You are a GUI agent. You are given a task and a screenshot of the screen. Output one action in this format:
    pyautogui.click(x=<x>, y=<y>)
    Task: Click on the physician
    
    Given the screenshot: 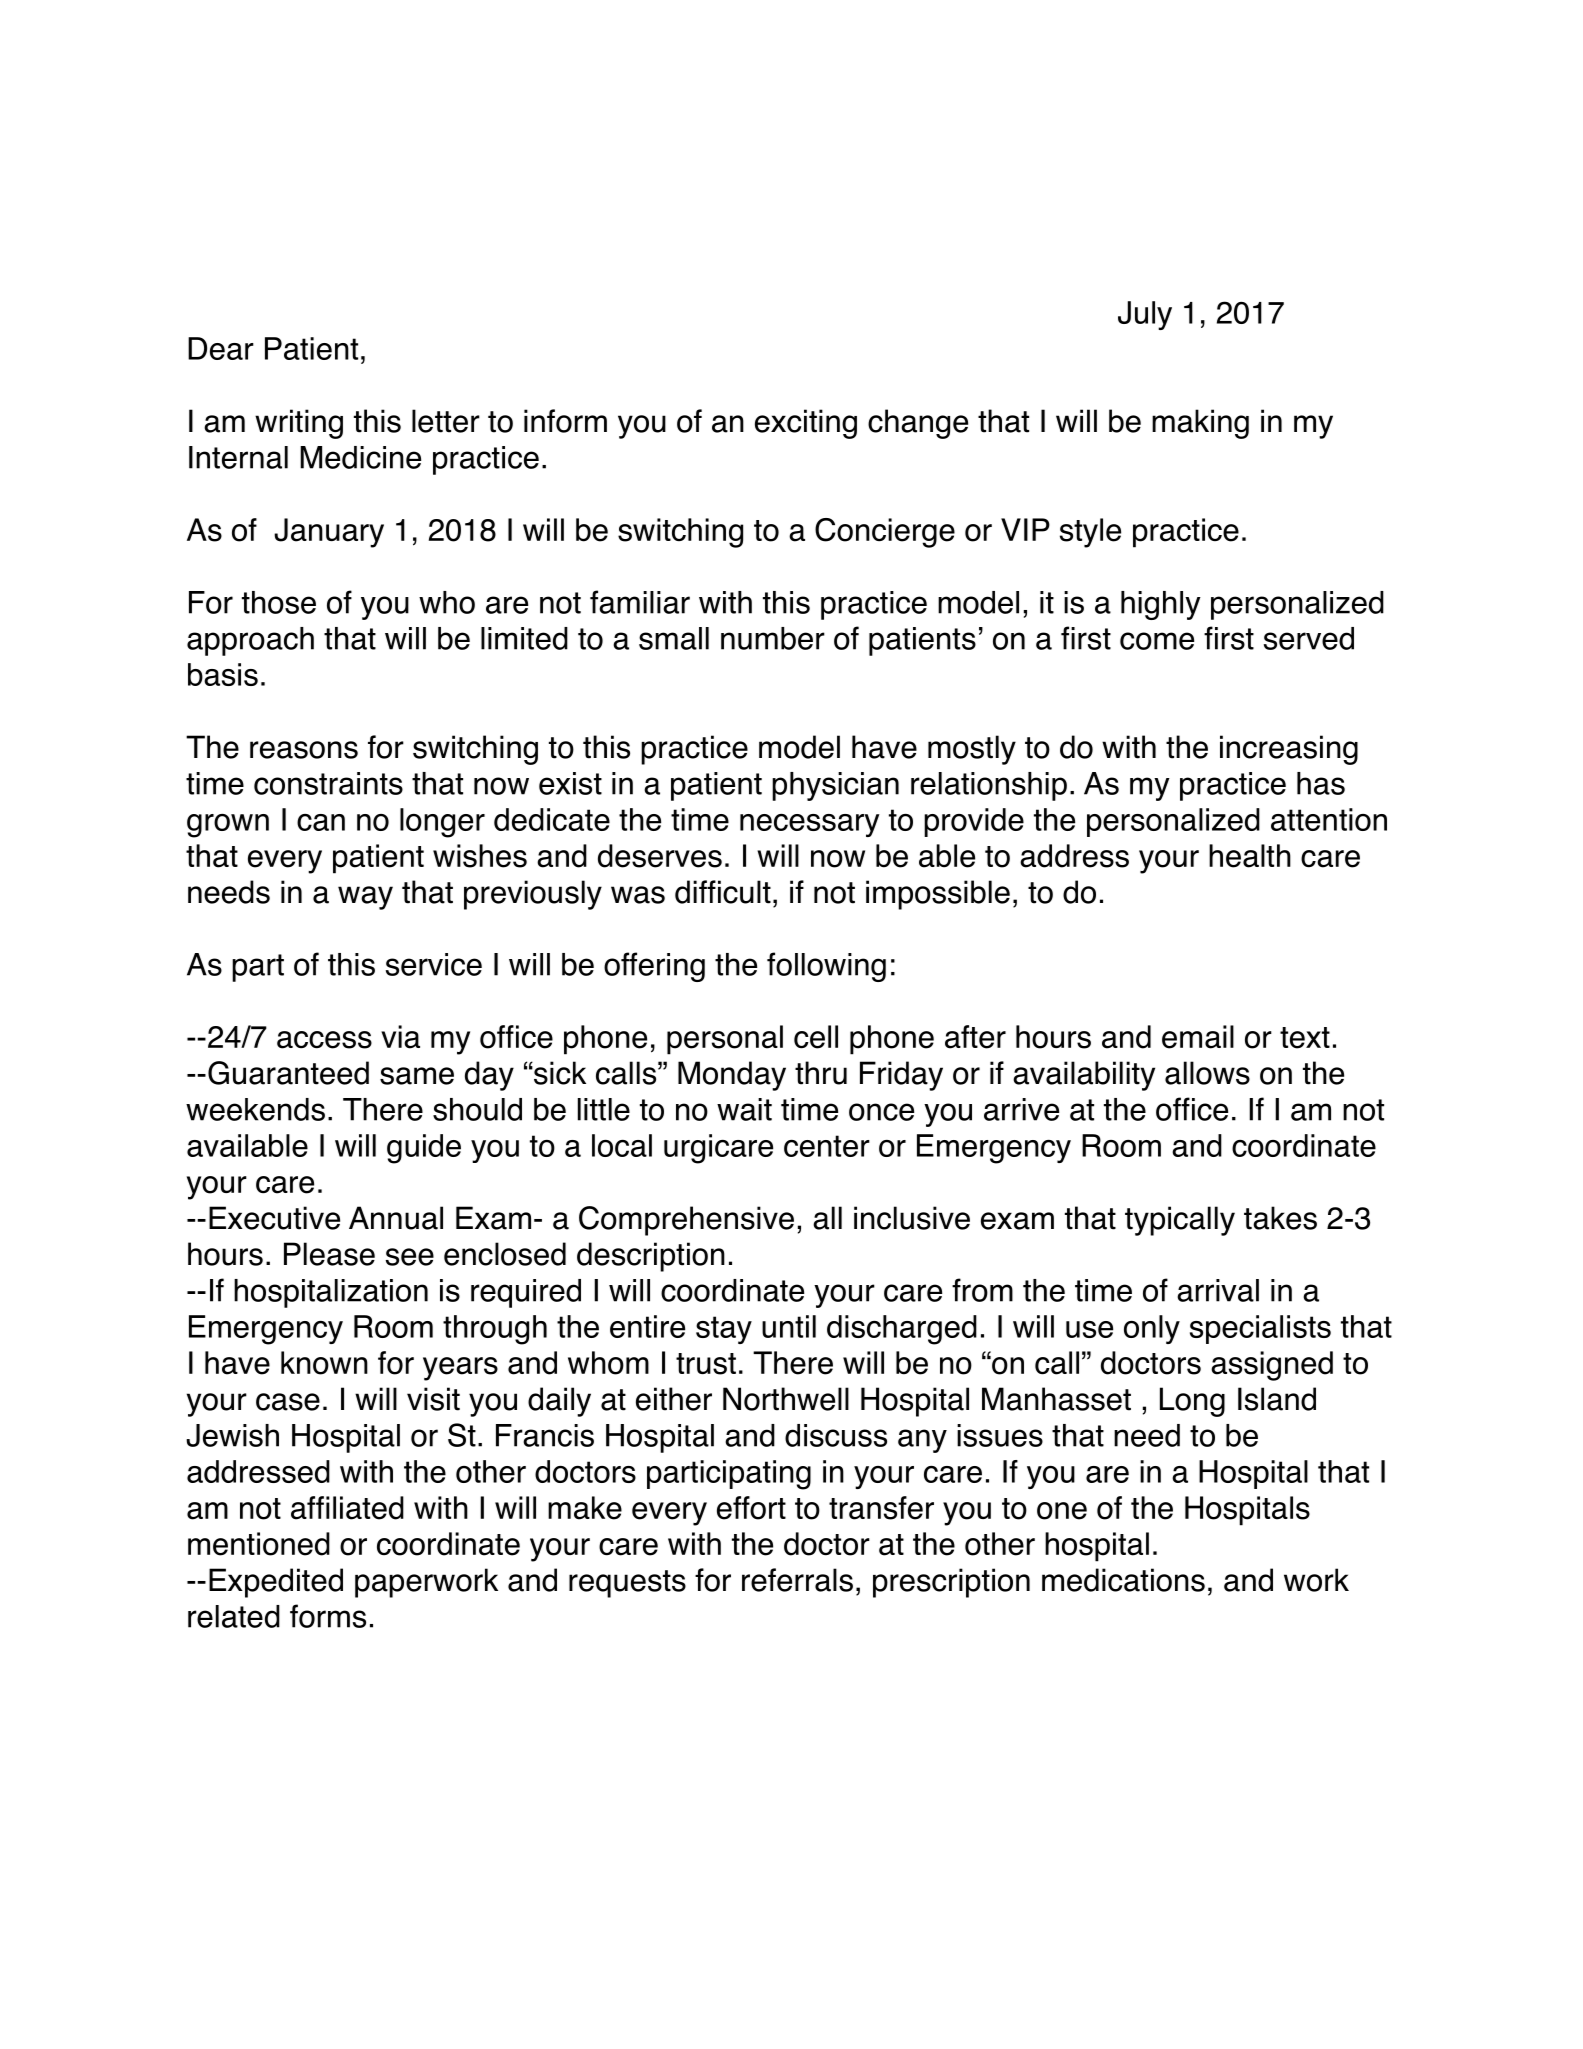 What is the action you would take?
    pyautogui.click(x=835, y=786)
